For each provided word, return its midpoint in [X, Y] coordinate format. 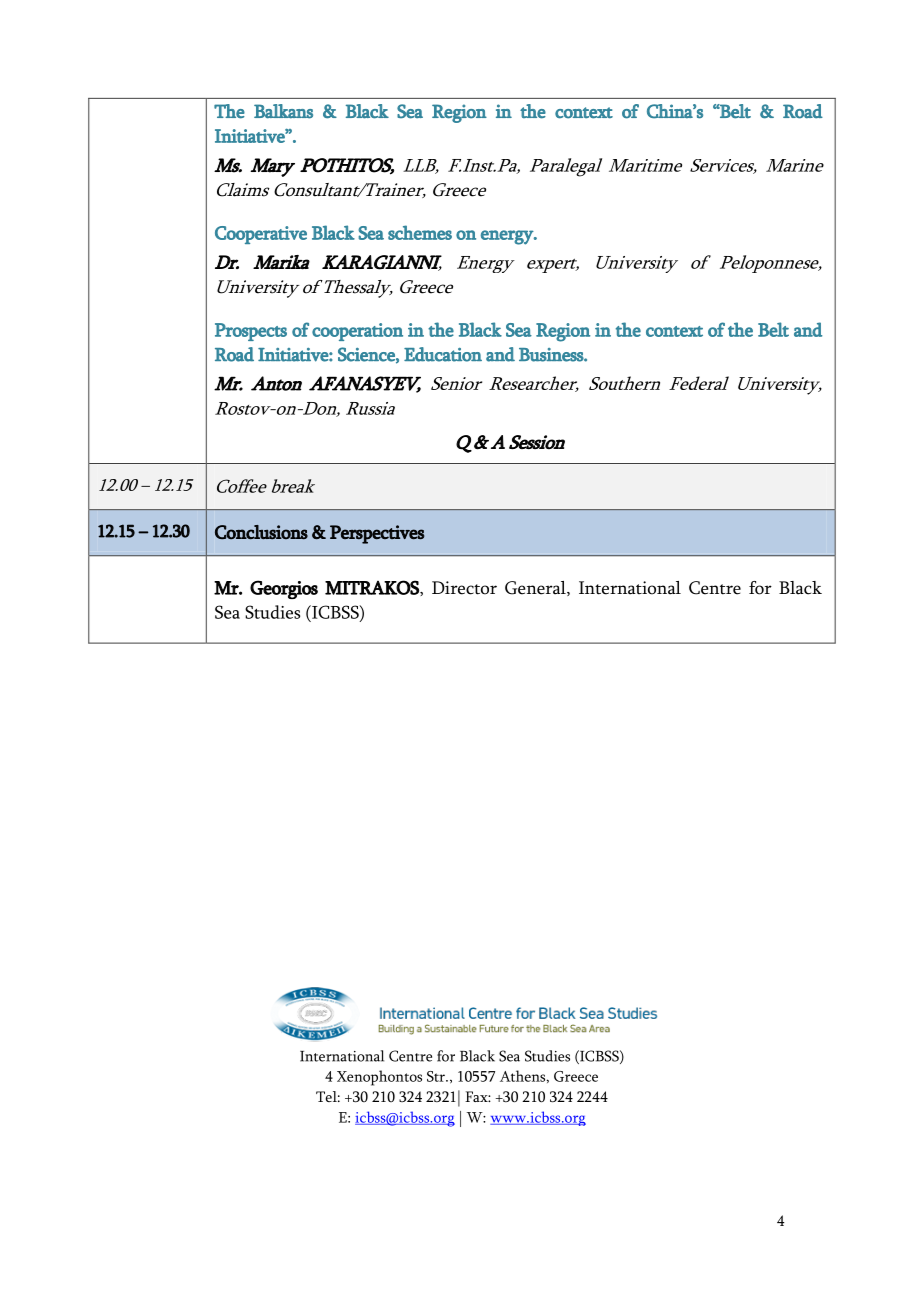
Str [437, 1076]
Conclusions [261, 532]
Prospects [251, 332]
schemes [420, 232]
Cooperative [261, 235]
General [536, 588]
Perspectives [377, 534]
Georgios [284, 589]
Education [443, 354]
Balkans [283, 111]
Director [464, 588]
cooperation [357, 332]
